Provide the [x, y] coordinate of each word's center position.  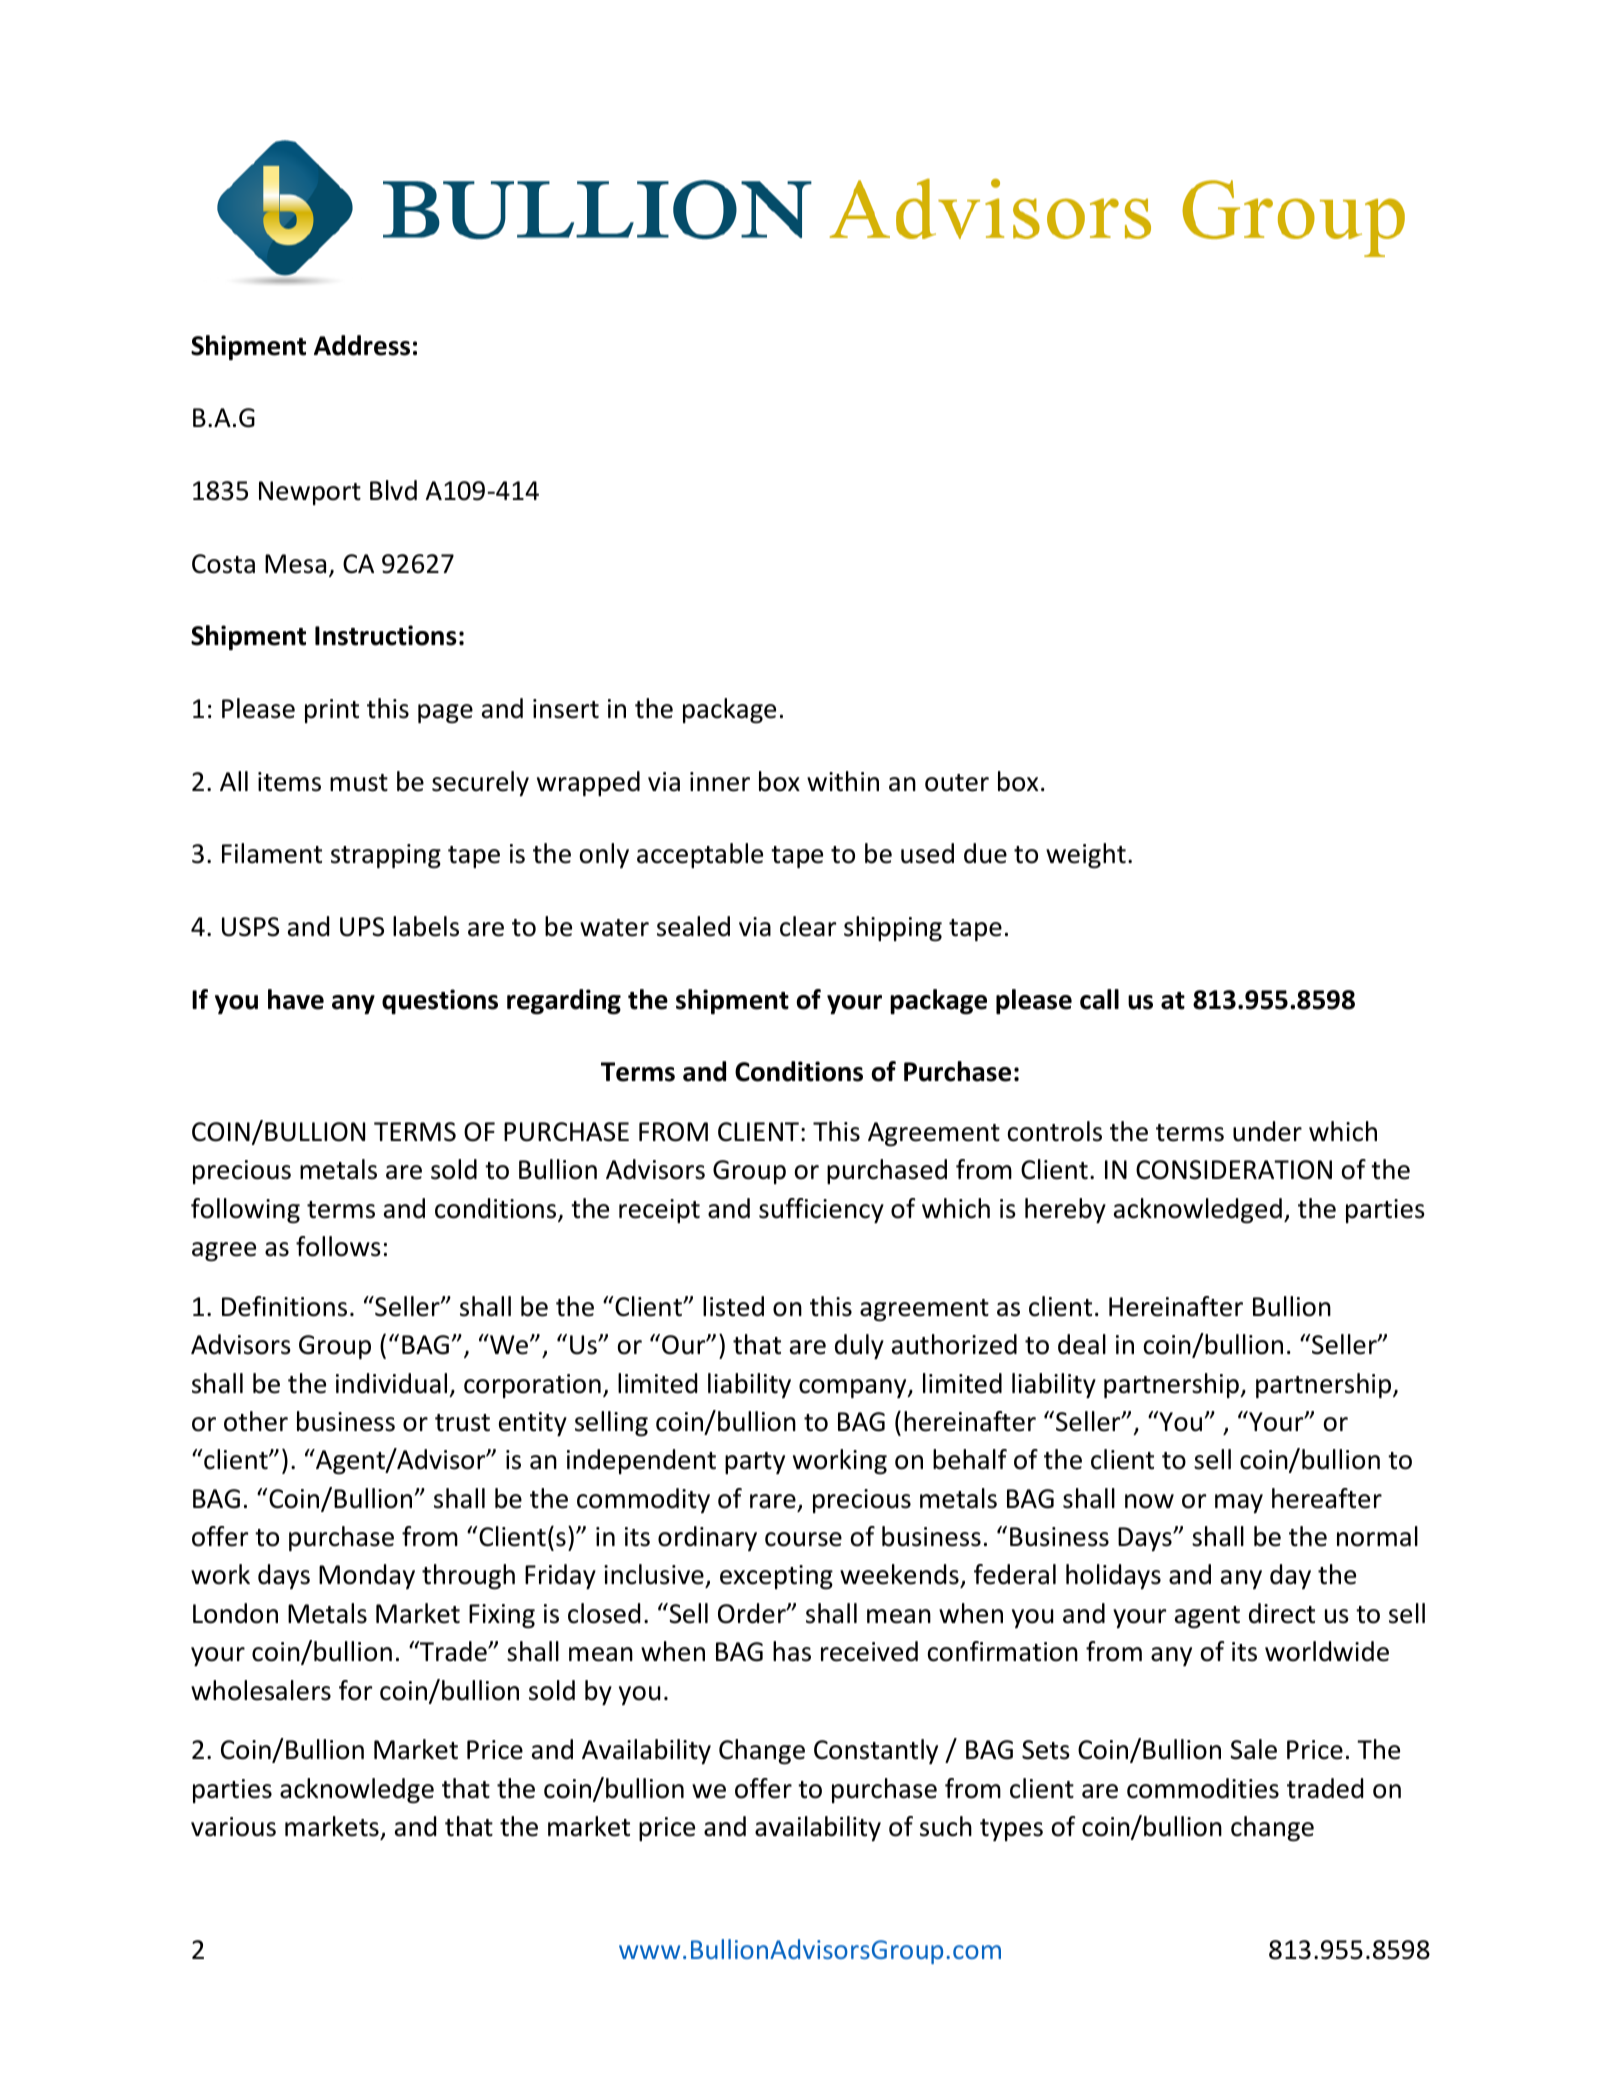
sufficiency [821, 1210]
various [233, 1827]
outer [957, 783]
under [1267, 1131]
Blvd [393, 490]
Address [362, 345]
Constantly [876, 1751]
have [296, 999]
